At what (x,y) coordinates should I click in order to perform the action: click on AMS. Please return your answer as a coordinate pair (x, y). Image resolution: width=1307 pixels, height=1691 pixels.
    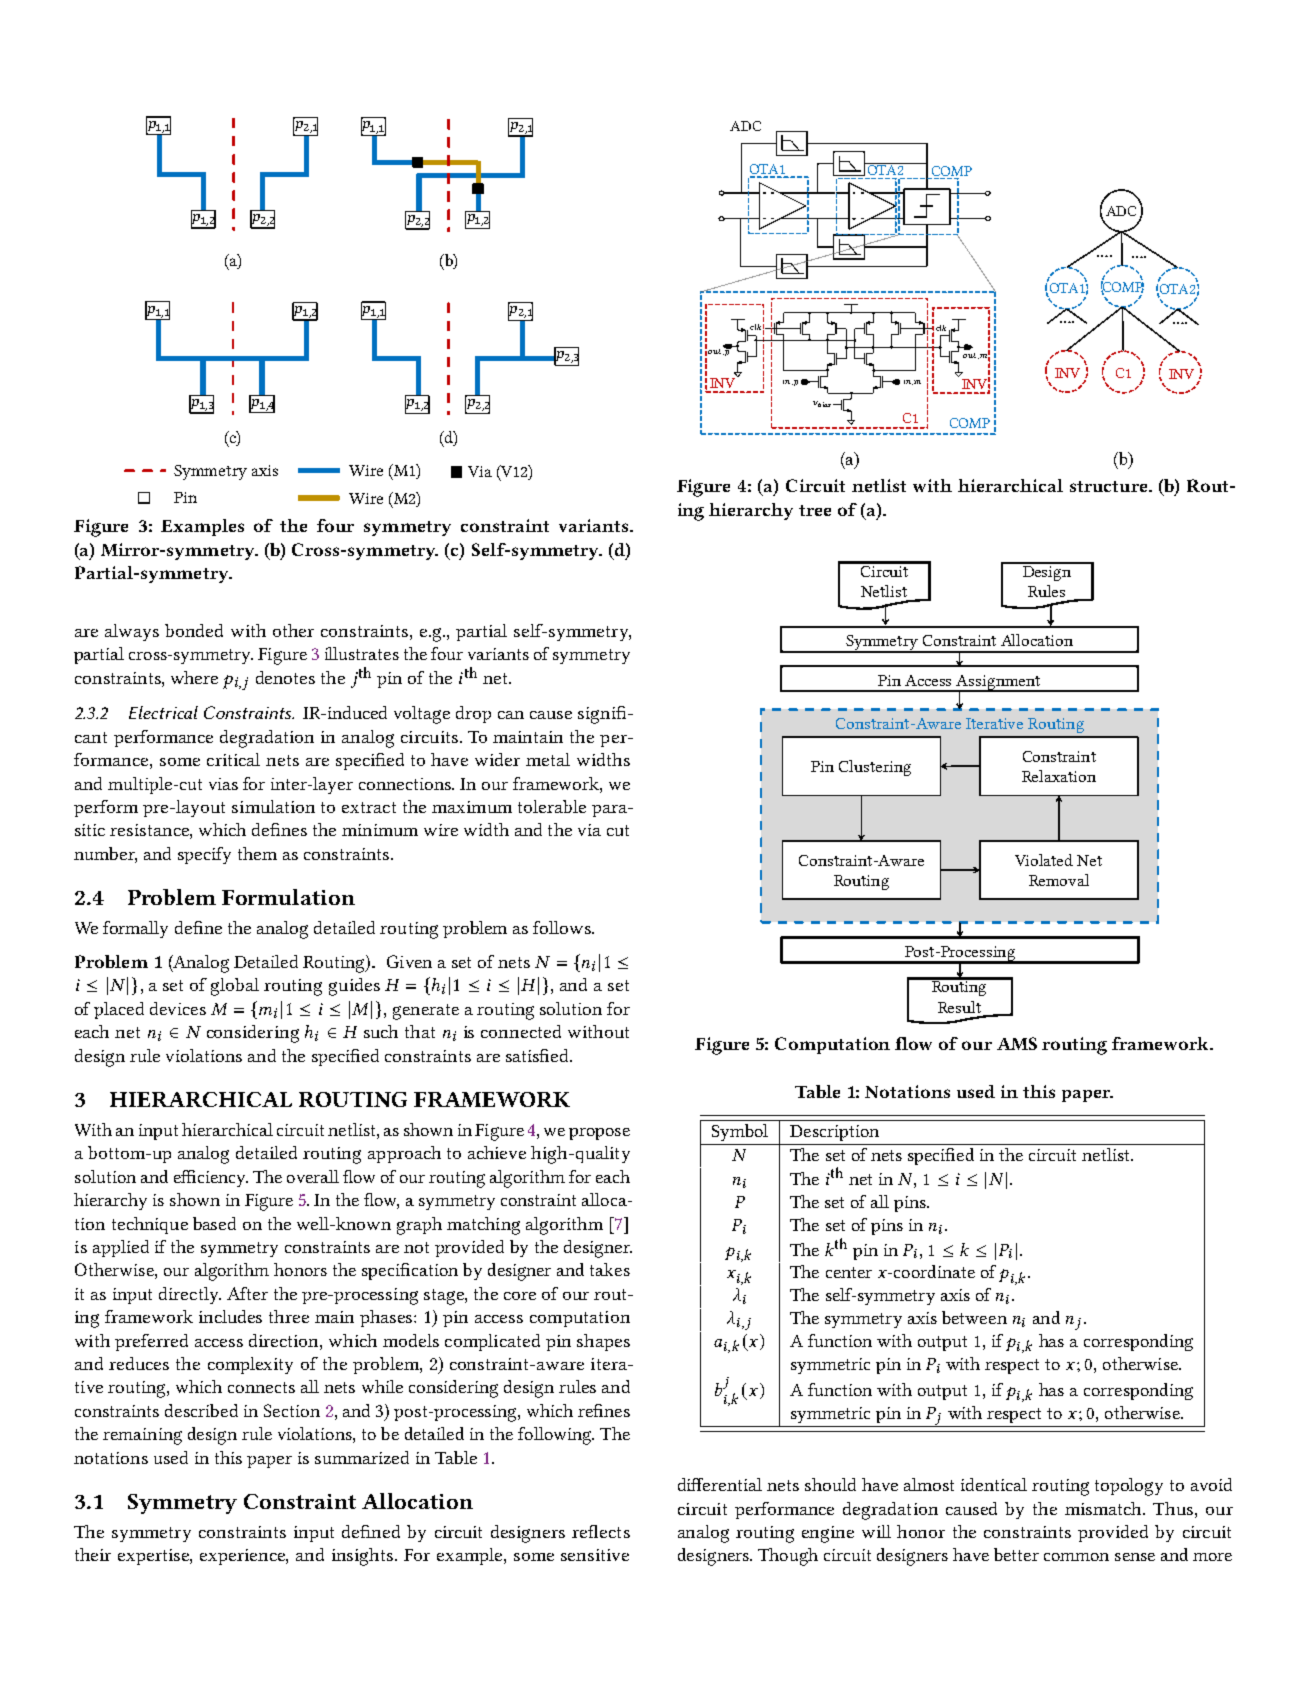
    Looking at the image, I should click on (1017, 1043).
